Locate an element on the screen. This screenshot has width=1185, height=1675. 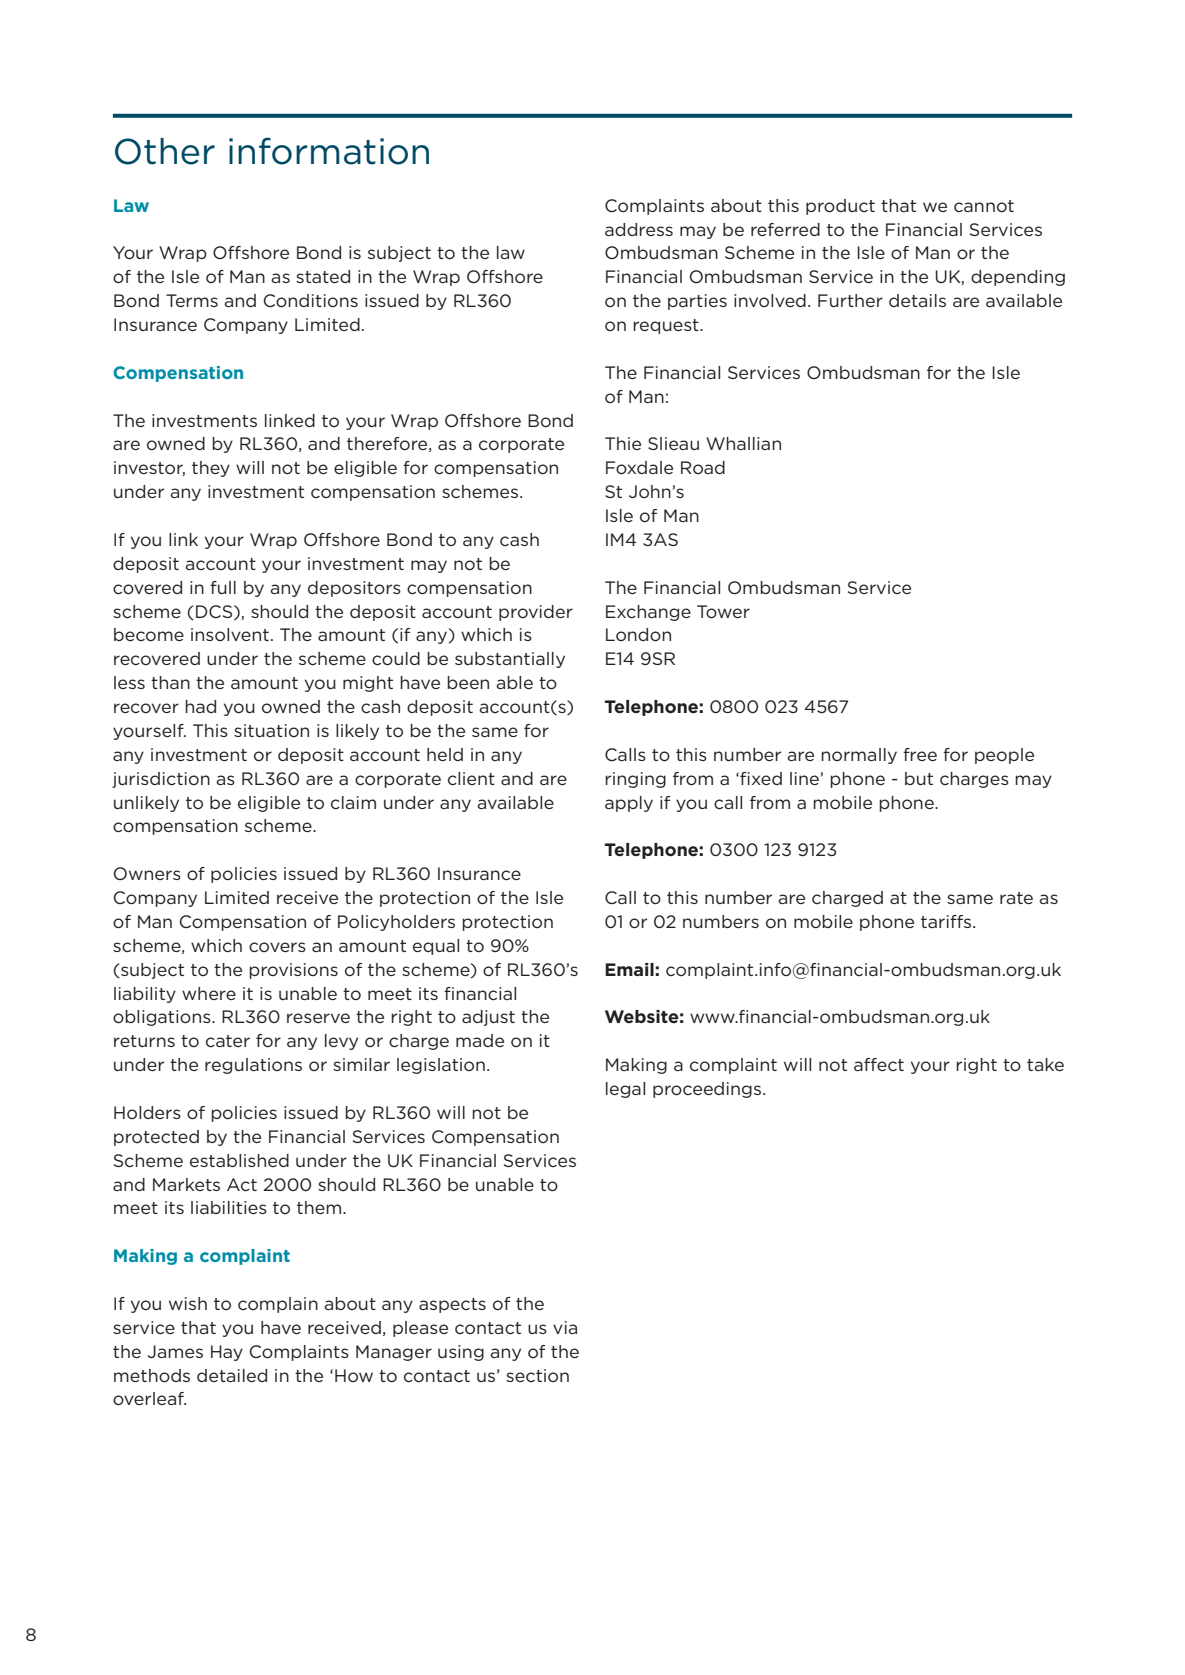
full is located at coordinates (223, 587).
